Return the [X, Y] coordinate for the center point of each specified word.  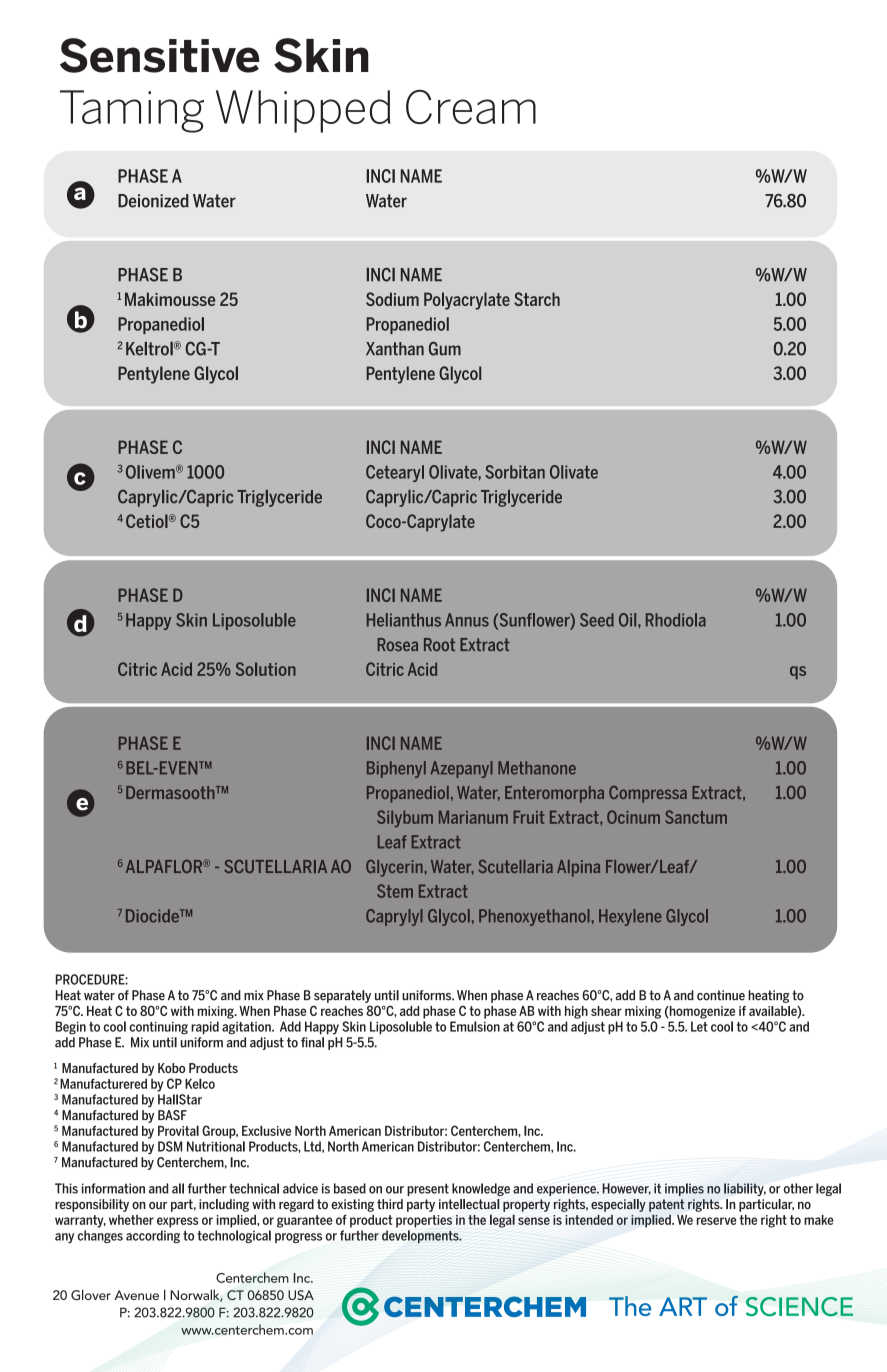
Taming [132, 111]
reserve [716, 1221]
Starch [537, 299]
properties [424, 1221]
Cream [471, 106]
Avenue [136, 1295]
